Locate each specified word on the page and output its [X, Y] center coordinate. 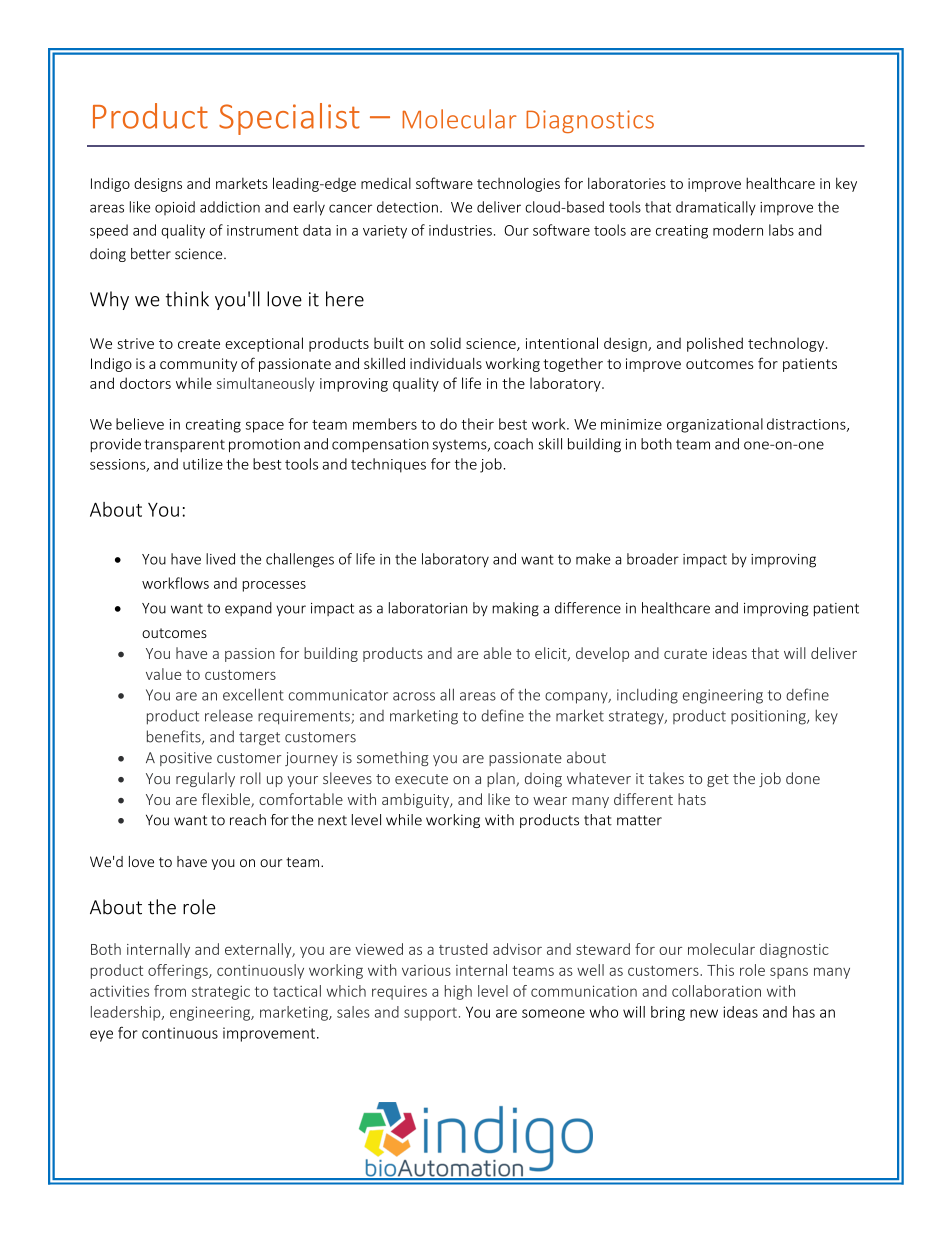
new [704, 1013]
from [170, 991]
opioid [175, 208]
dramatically [716, 208]
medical [386, 183]
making [515, 609]
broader [653, 559]
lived [220, 559]
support [430, 1014]
